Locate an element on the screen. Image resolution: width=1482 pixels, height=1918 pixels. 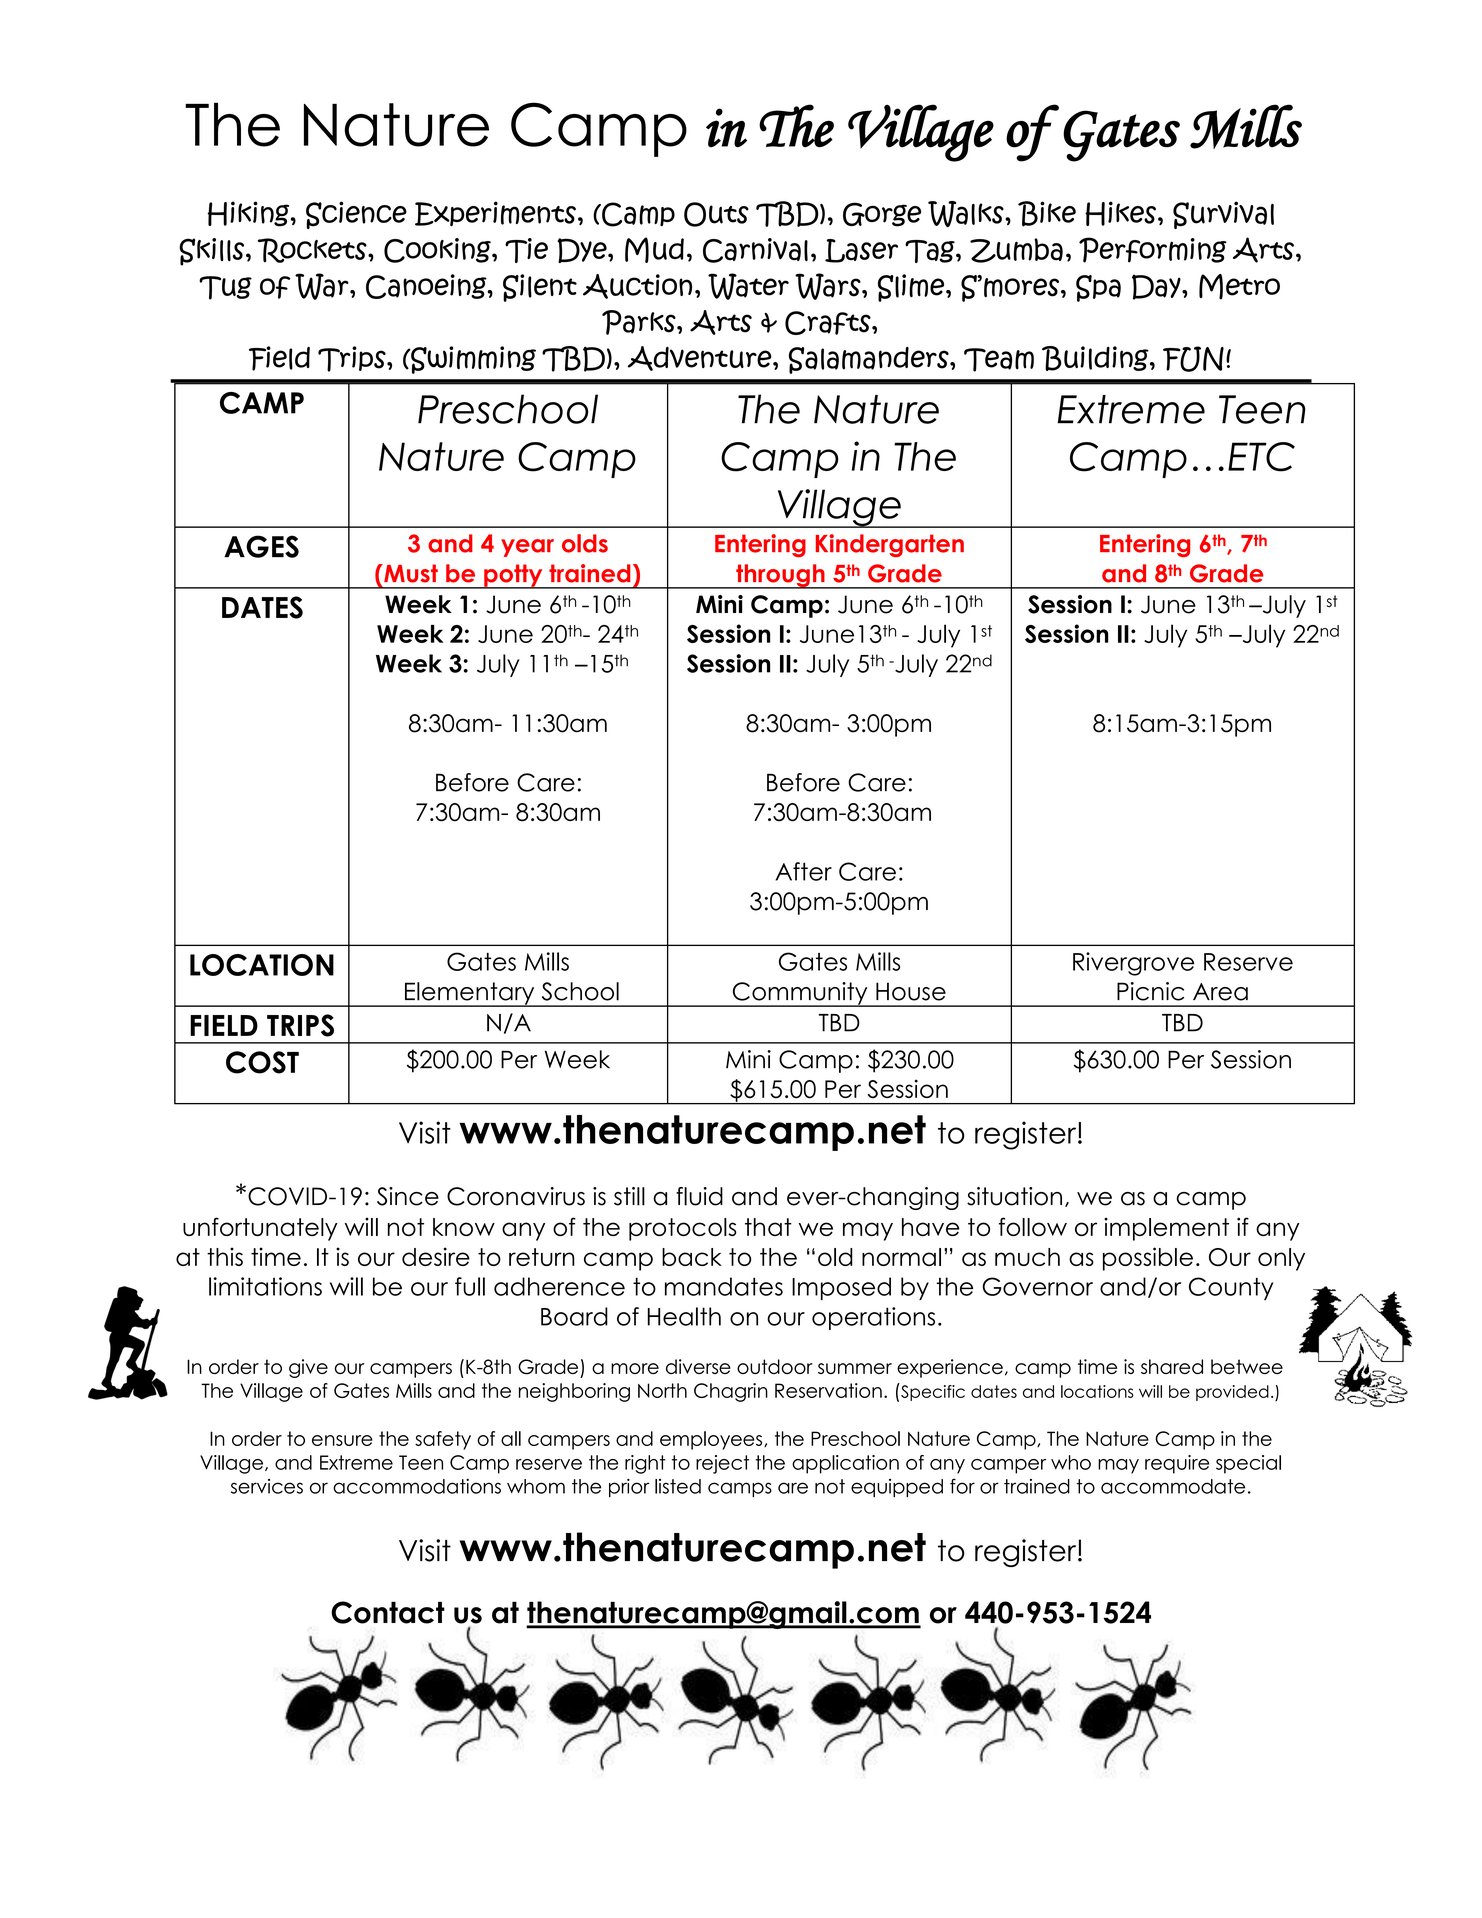
accommodate is located at coordinates (1173, 1486).
